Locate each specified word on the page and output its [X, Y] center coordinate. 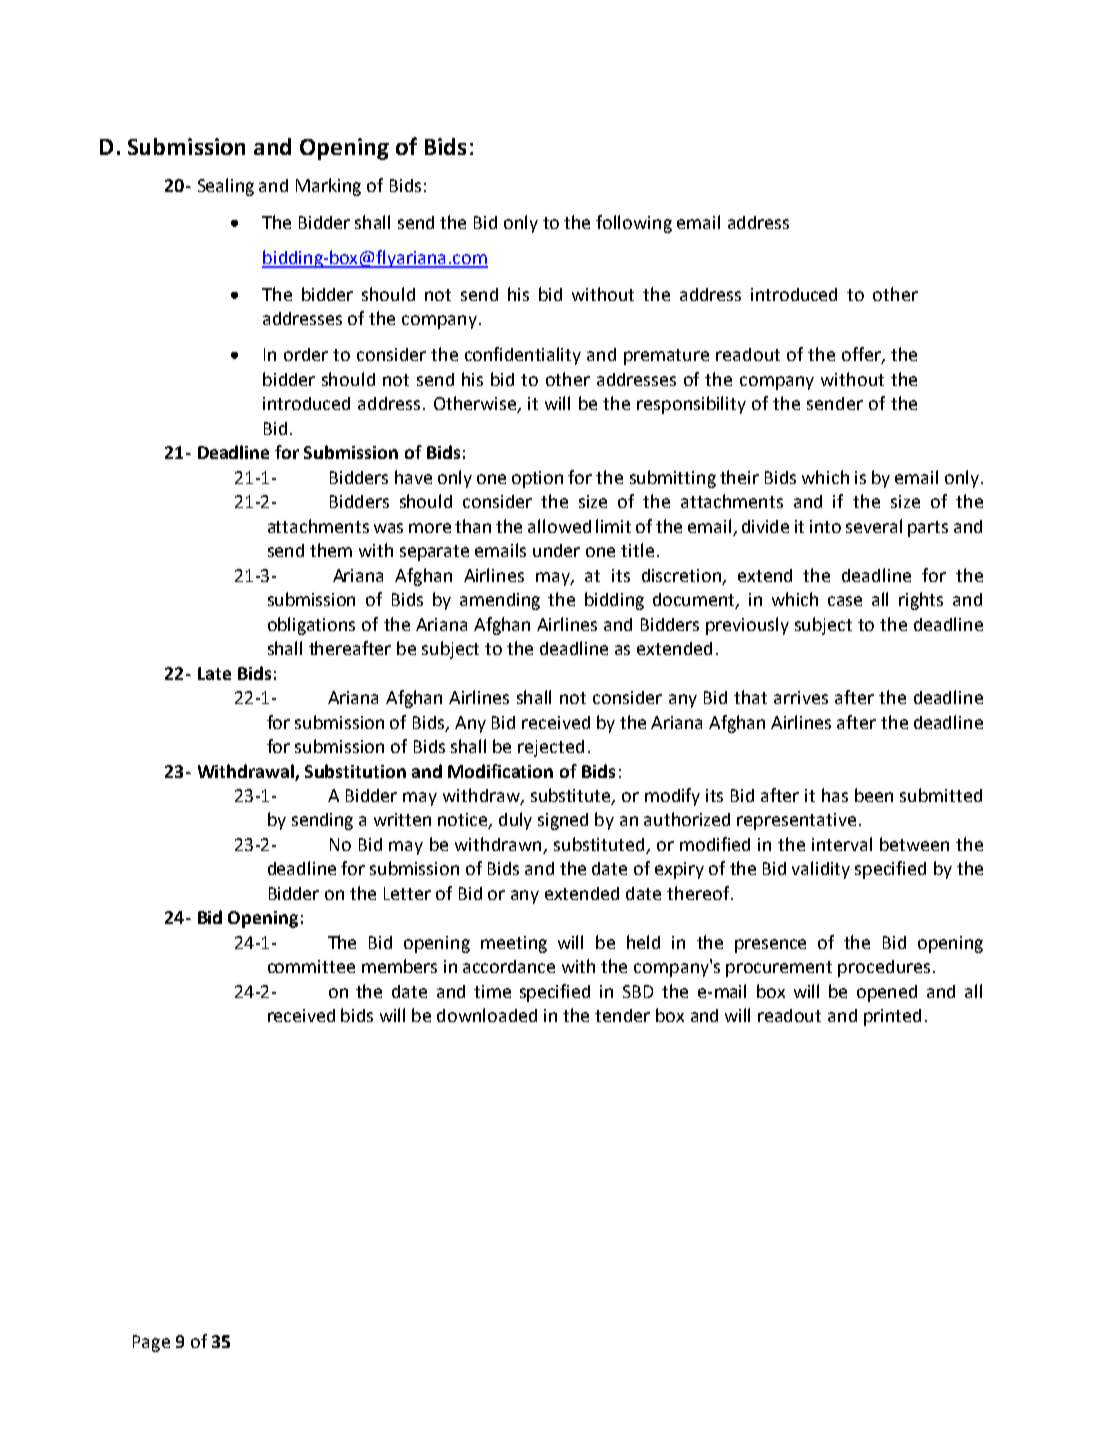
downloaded [487, 1015]
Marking [328, 187]
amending [500, 601]
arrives [801, 697]
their [739, 477]
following [634, 224]
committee [311, 966]
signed [563, 821]
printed [892, 1017]
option [537, 479]
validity [821, 870]
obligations [311, 626]
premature [666, 357]
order [306, 354]
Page [151, 1343]
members [399, 966]
